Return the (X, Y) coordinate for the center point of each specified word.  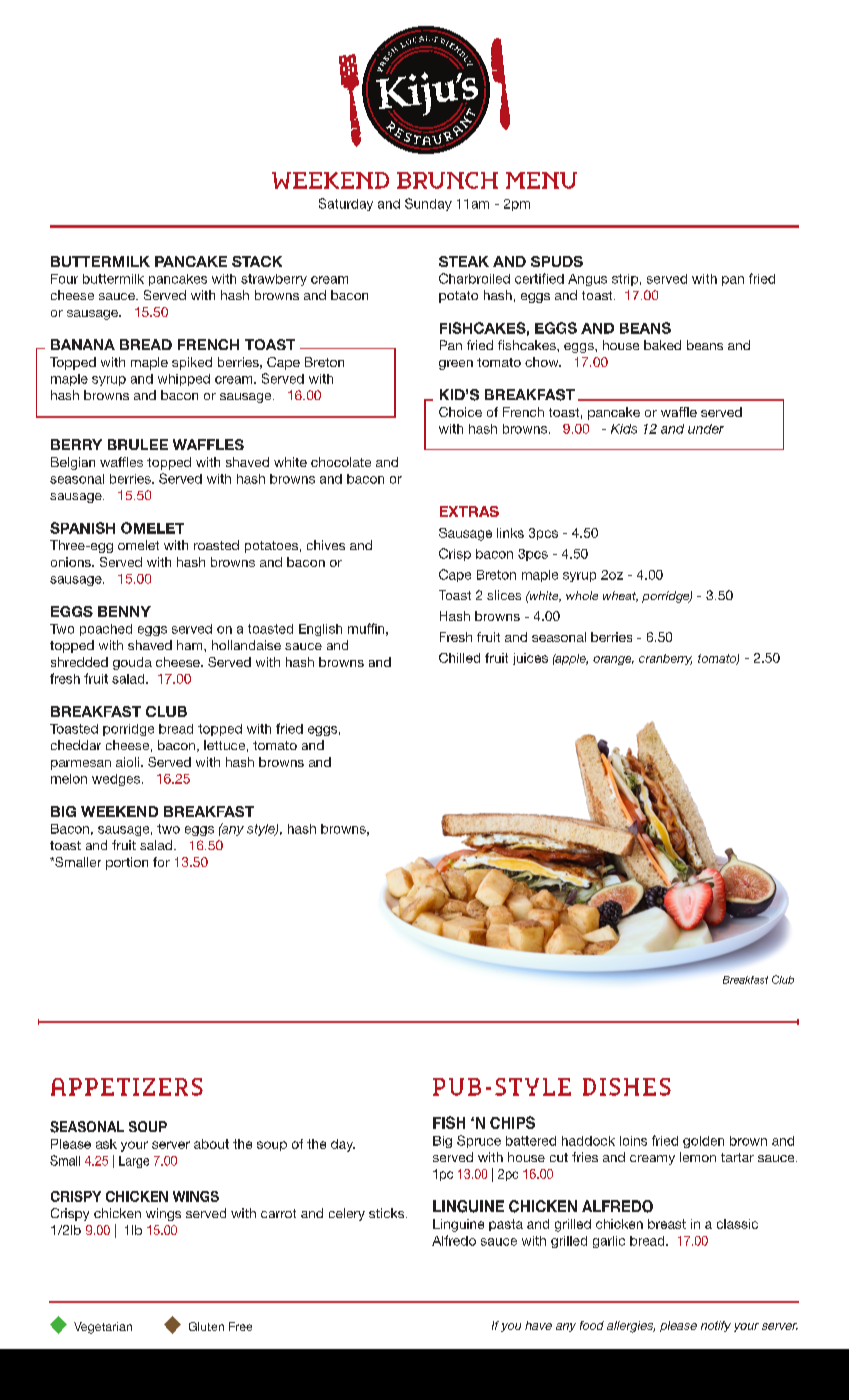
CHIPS (512, 1122)
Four (64, 279)
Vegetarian (103, 1328)
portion (127, 863)
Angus (587, 280)
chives (326, 545)
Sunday (428, 204)
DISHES (627, 1087)
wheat (620, 596)
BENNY (124, 611)
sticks (388, 1213)
